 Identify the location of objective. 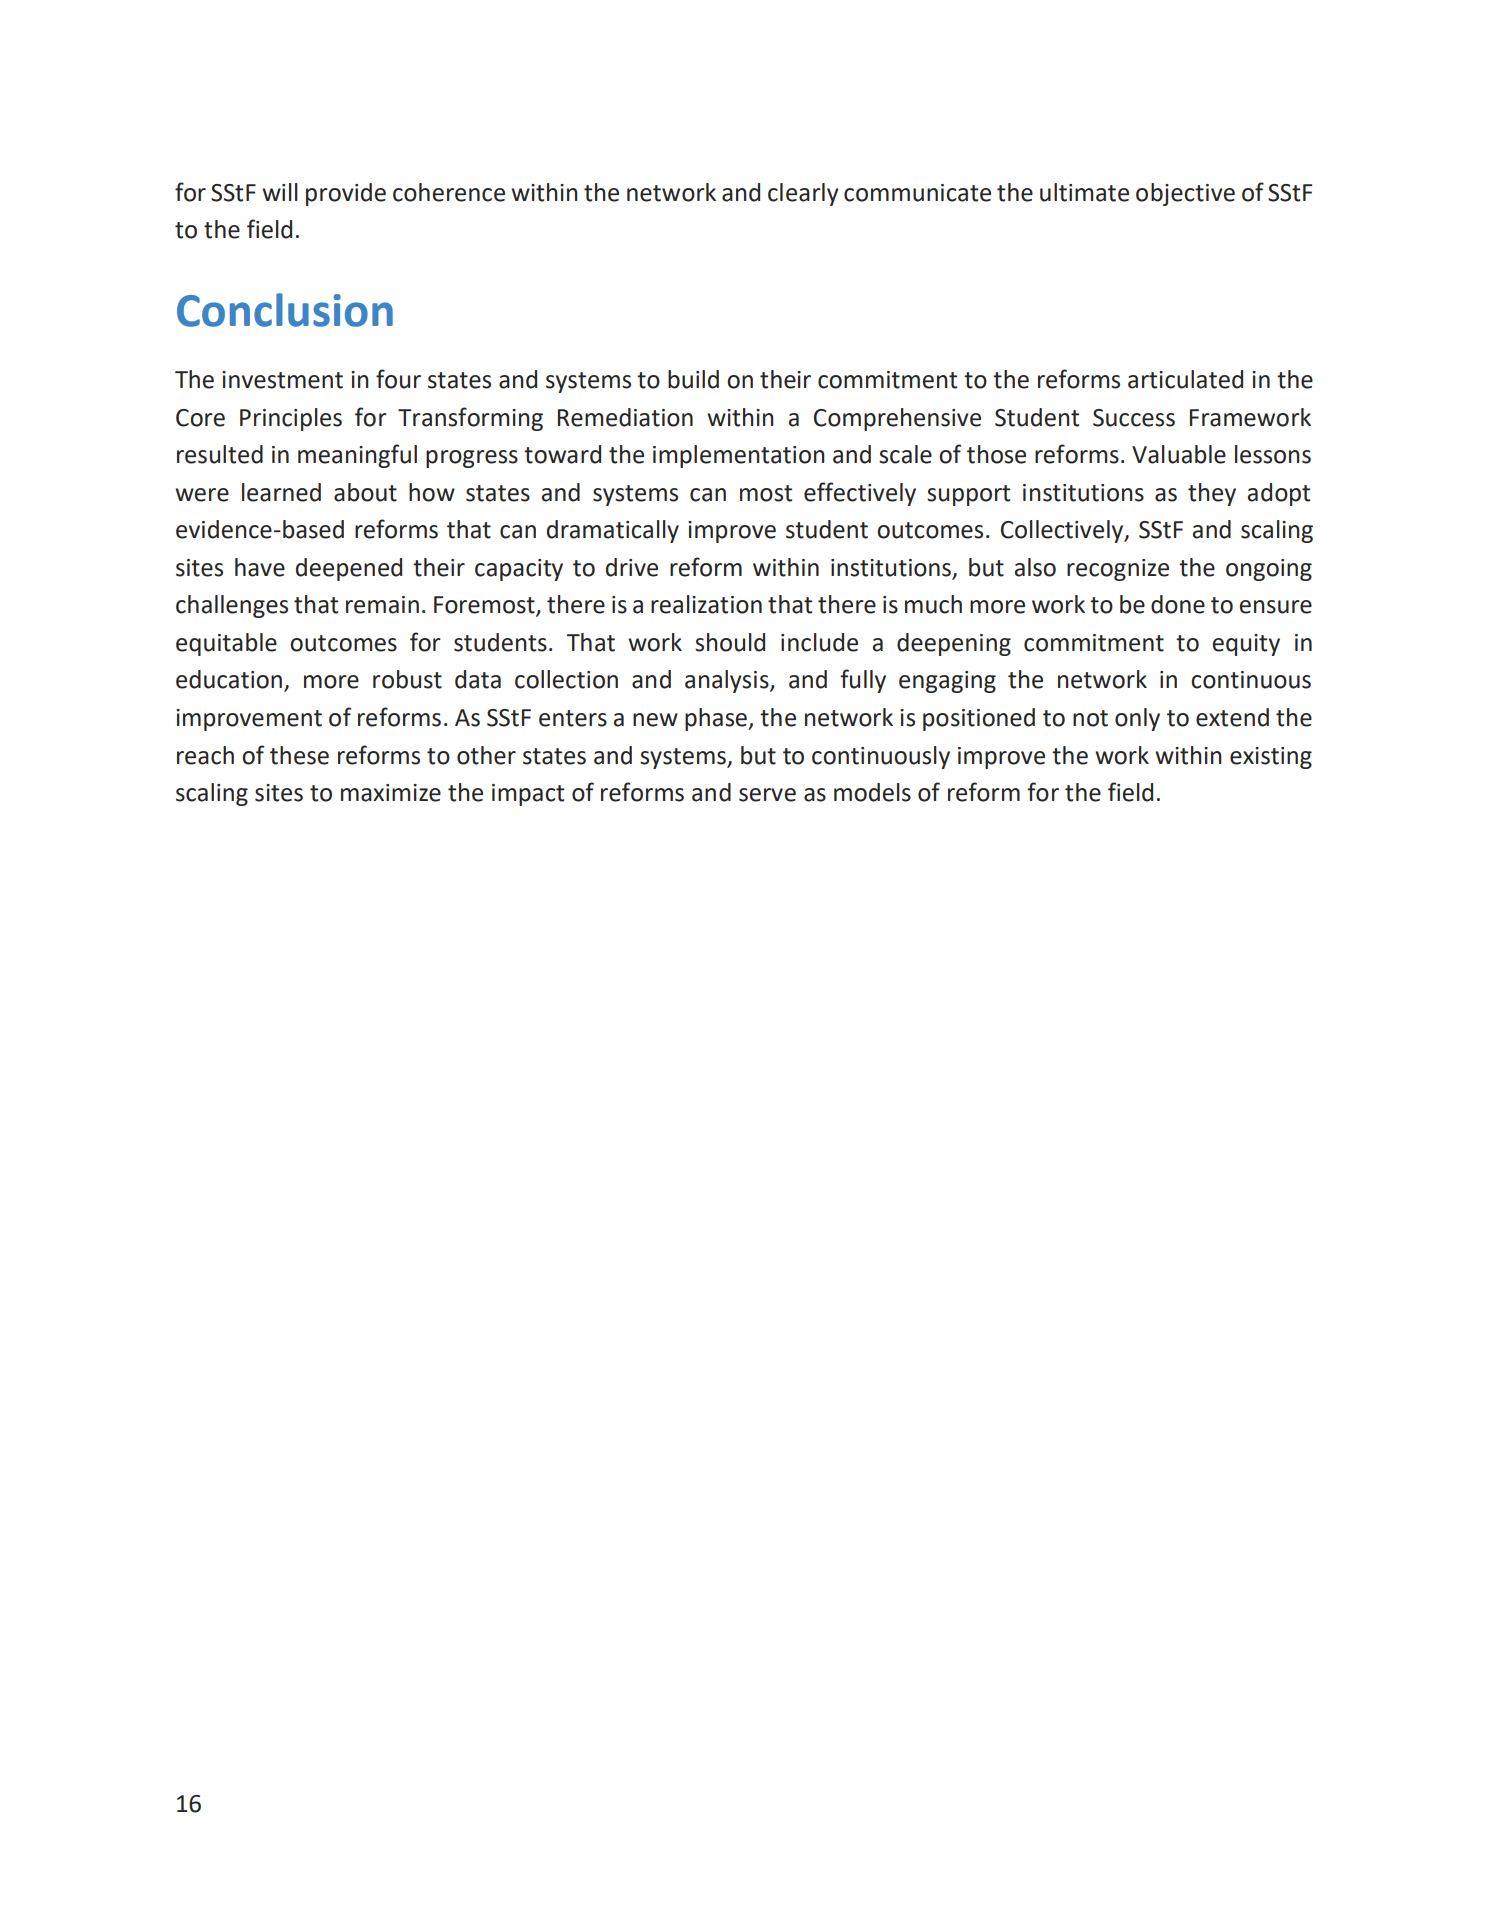
(1185, 194).
